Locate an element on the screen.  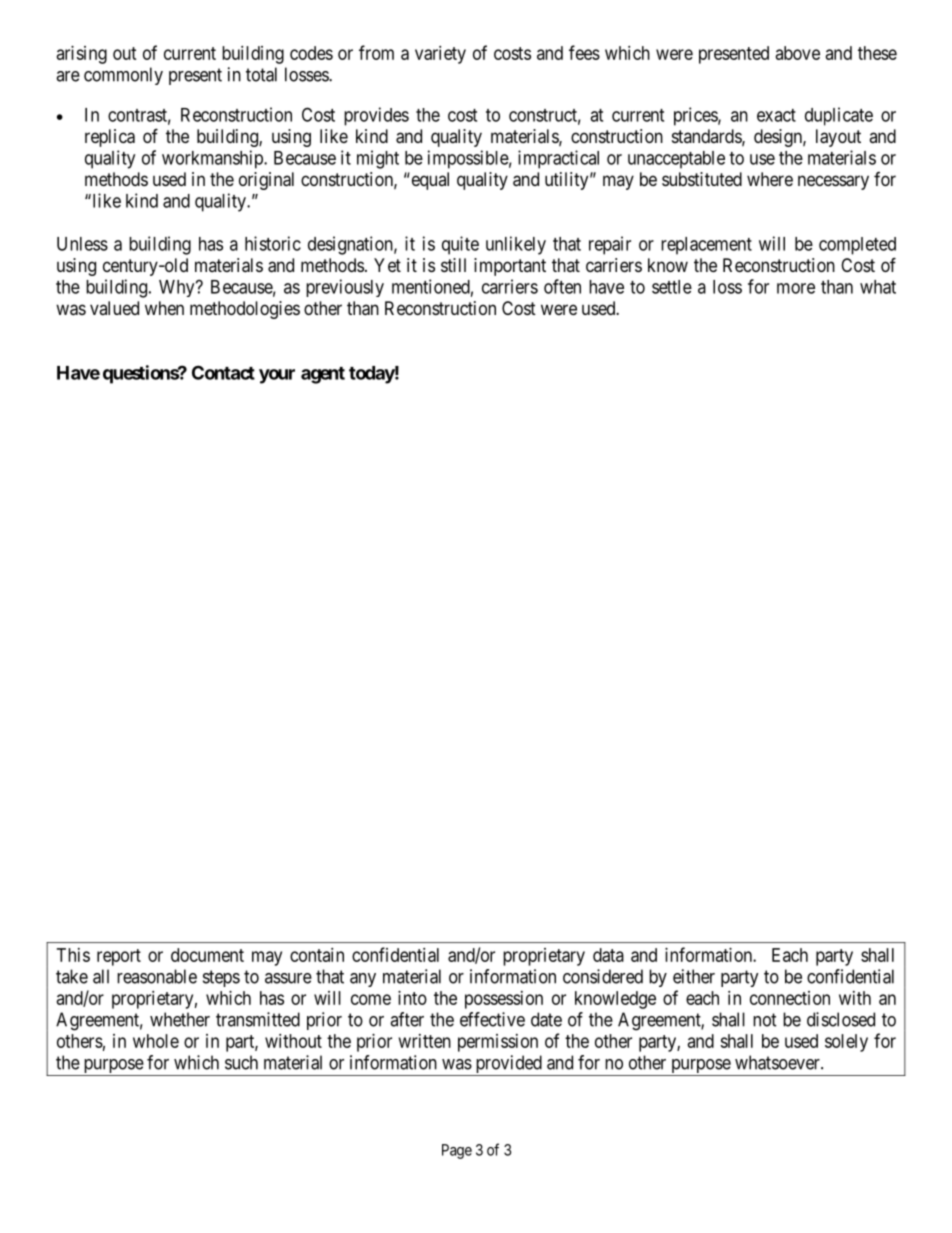
such is located at coordinates (241, 1062).
